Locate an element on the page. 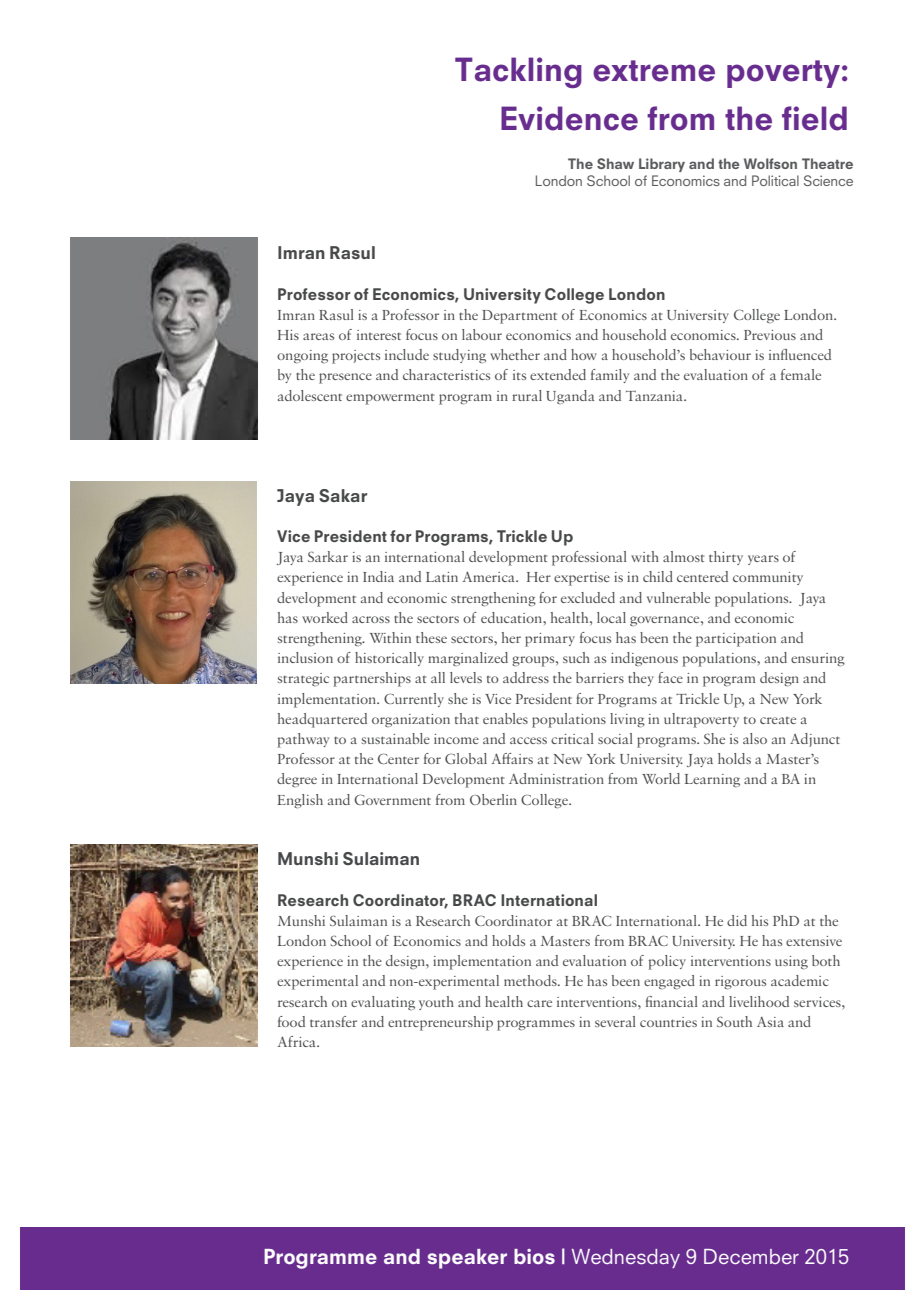  bios is located at coordinates (534, 1256).
